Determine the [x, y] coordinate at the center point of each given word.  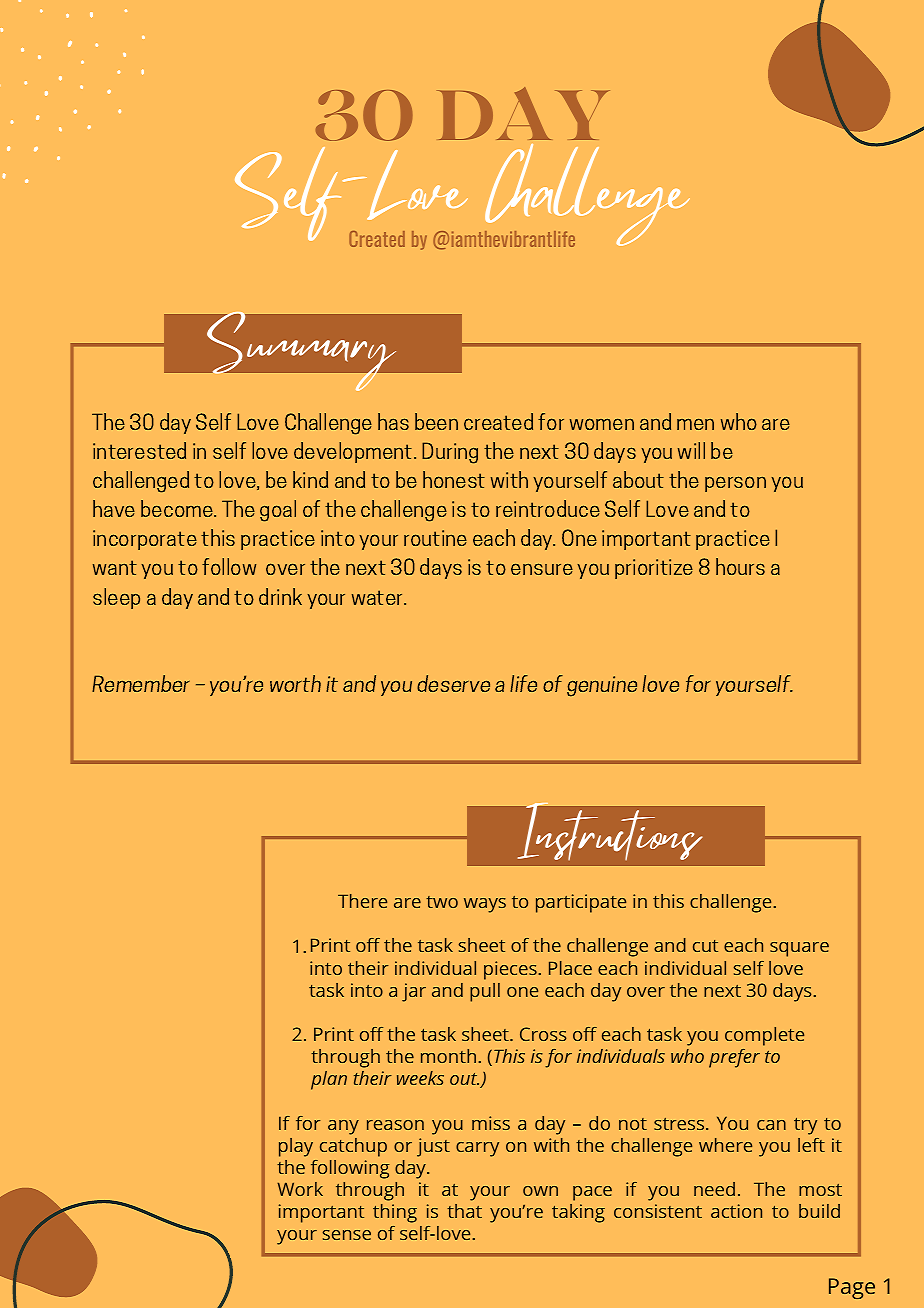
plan [329, 1080]
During [450, 453]
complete [764, 1036]
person [735, 484]
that [464, 1211]
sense [347, 1235]
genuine [602, 686]
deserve [453, 683]
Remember [141, 683]
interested [139, 450]
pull [485, 992]
